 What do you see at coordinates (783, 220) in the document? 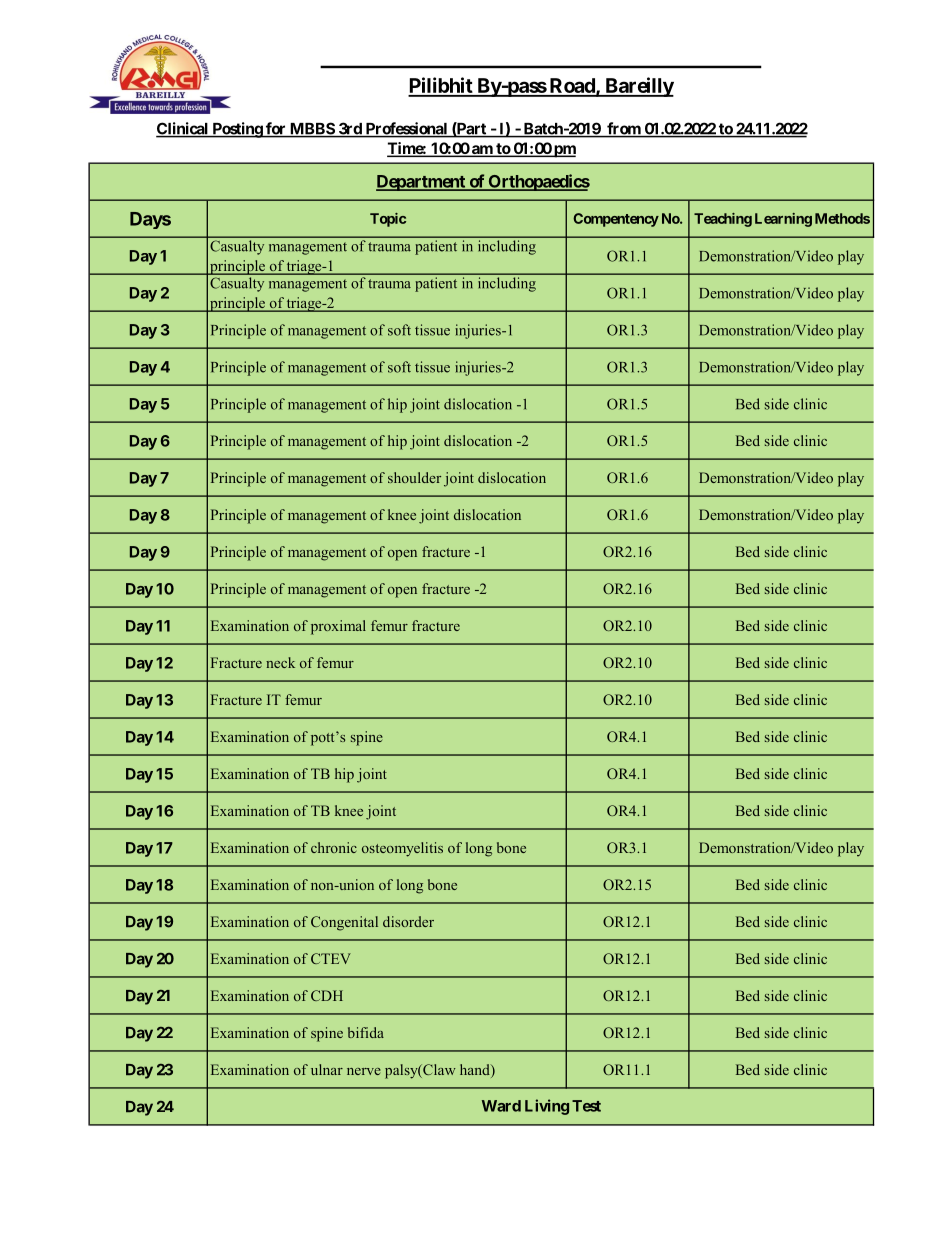
I see `Learning` at bounding box center [783, 220].
